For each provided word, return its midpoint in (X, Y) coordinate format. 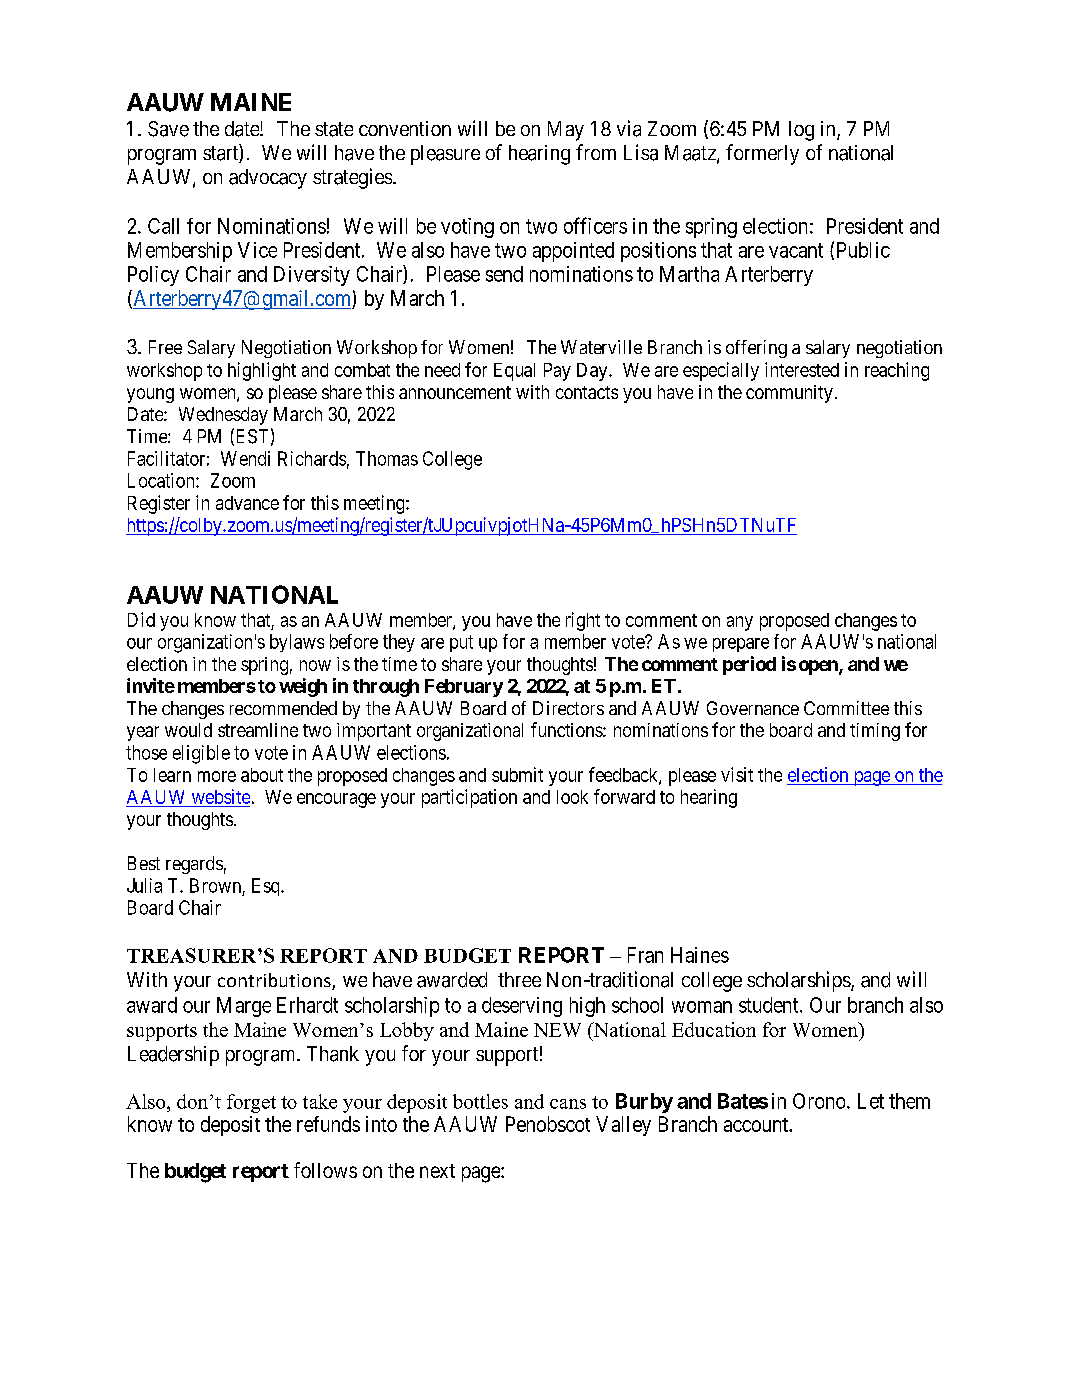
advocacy (268, 179)
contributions (275, 981)
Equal (514, 372)
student (770, 1005)
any (740, 623)
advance (247, 503)
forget (251, 1103)
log (801, 131)
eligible (201, 754)
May (566, 131)
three (519, 979)
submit (517, 774)
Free (165, 347)
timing (875, 732)
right (583, 621)
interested (802, 369)
